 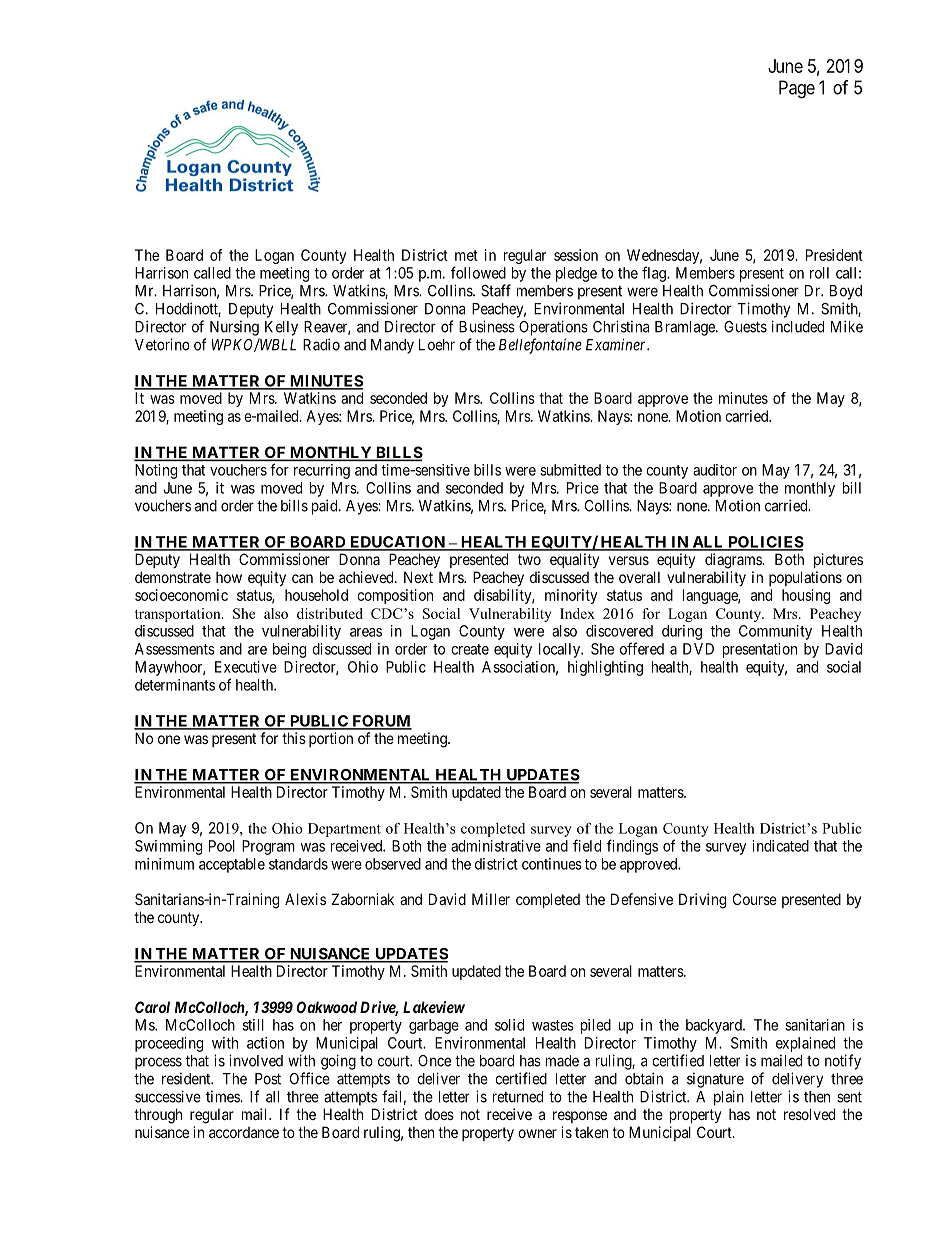 What do you see at coordinates (244, 1132) in the document?
I see `accordance` at bounding box center [244, 1132].
